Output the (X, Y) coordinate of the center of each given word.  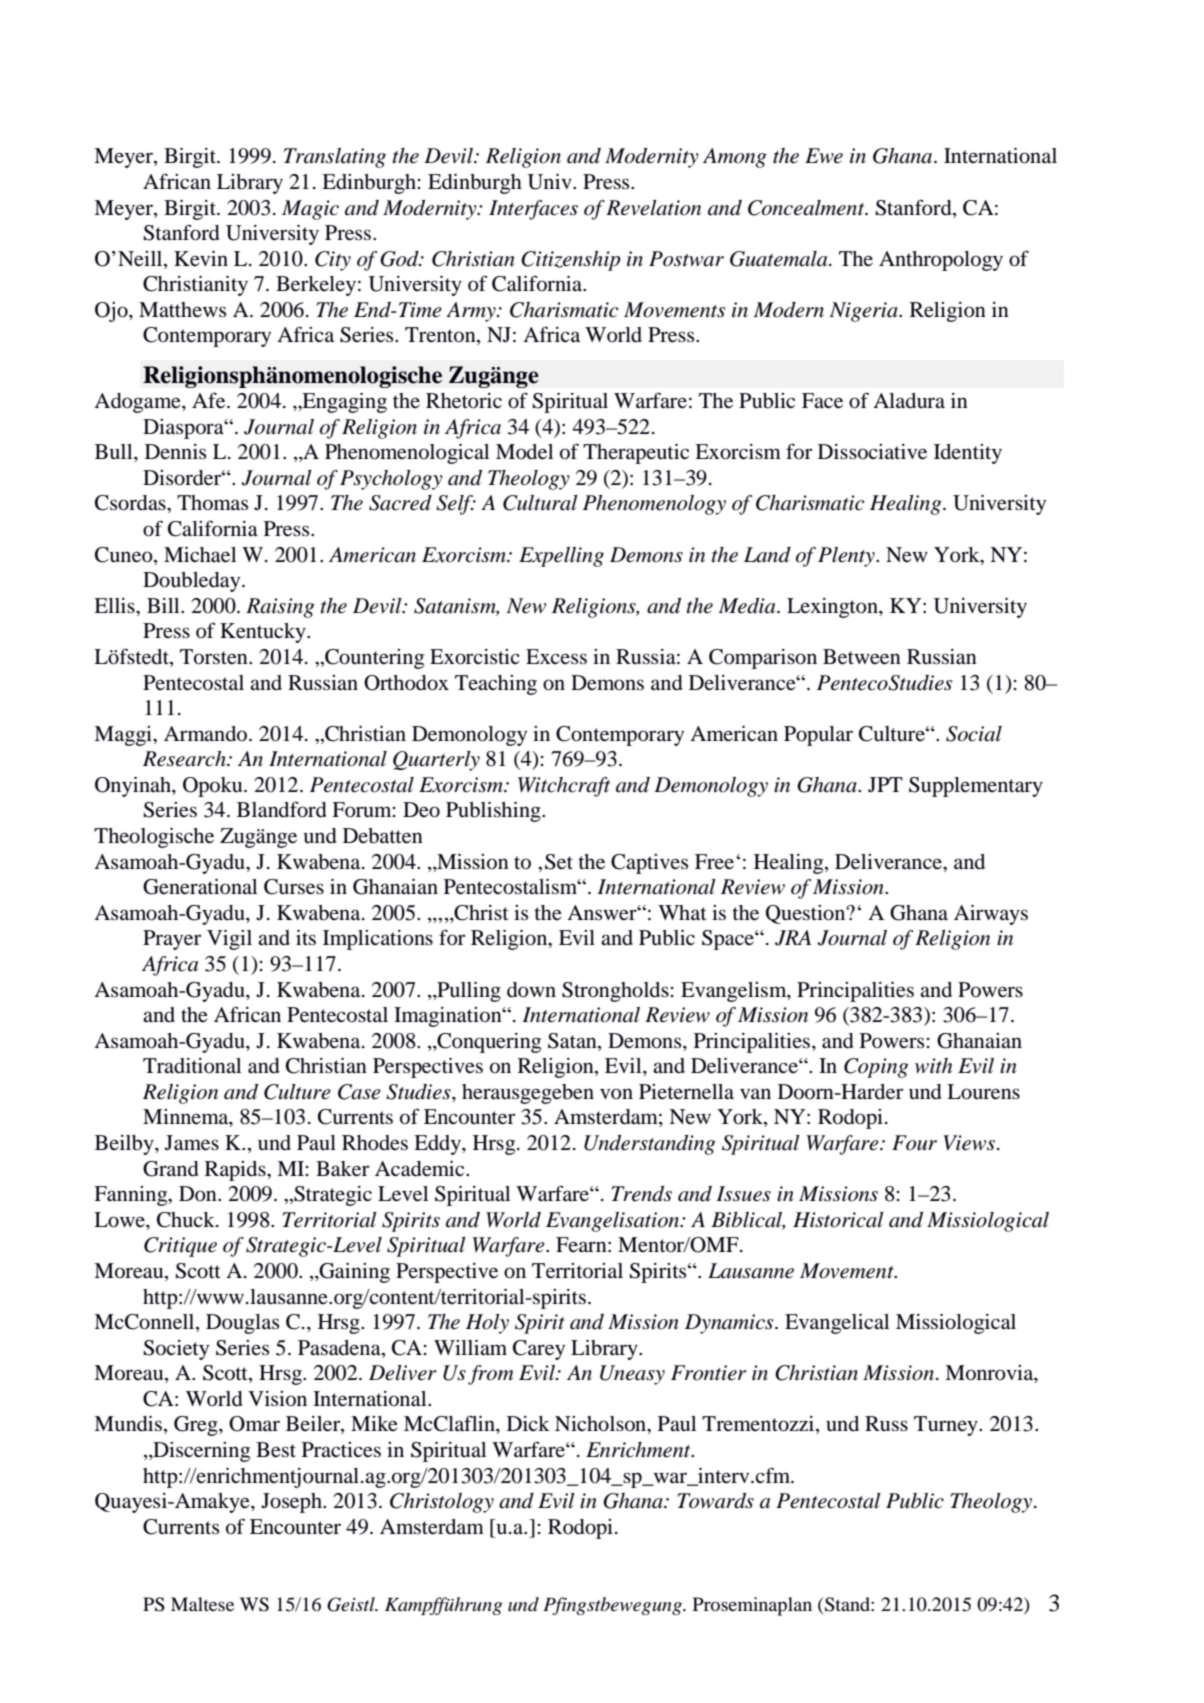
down (531, 990)
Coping (876, 1068)
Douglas (242, 1324)
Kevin (201, 259)
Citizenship (571, 261)
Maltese (202, 1604)
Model (524, 452)
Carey (539, 1350)
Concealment (807, 208)
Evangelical (837, 1324)
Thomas (212, 503)
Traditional (192, 1066)
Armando (207, 734)
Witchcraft (564, 787)
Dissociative (872, 452)
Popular (818, 736)
